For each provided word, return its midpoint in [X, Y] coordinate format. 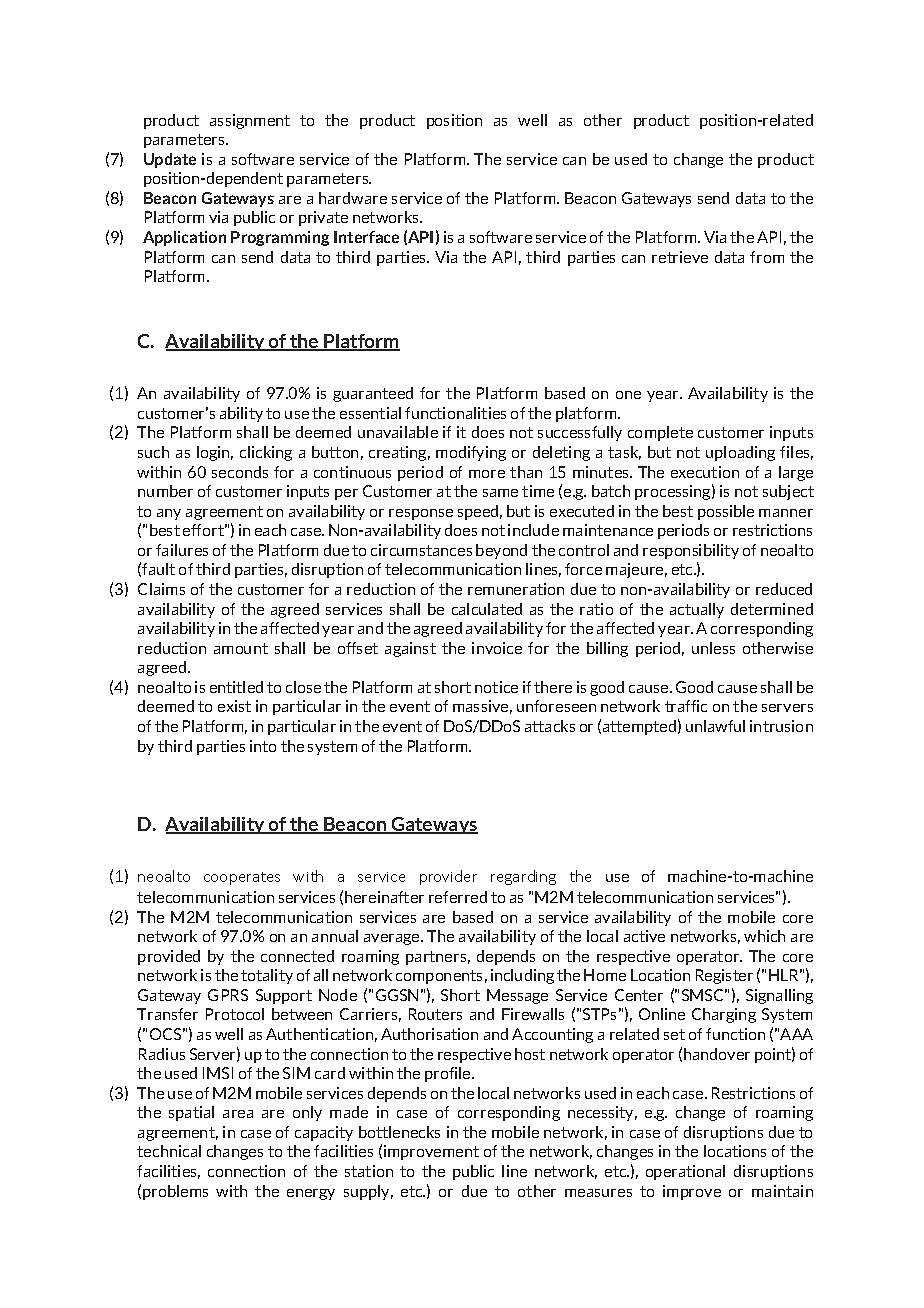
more [487, 474]
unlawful [715, 726]
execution [705, 472]
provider [448, 877]
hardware [353, 198]
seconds [240, 472]
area [238, 1114]
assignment [250, 121]
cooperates [242, 878]
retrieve [680, 257]
